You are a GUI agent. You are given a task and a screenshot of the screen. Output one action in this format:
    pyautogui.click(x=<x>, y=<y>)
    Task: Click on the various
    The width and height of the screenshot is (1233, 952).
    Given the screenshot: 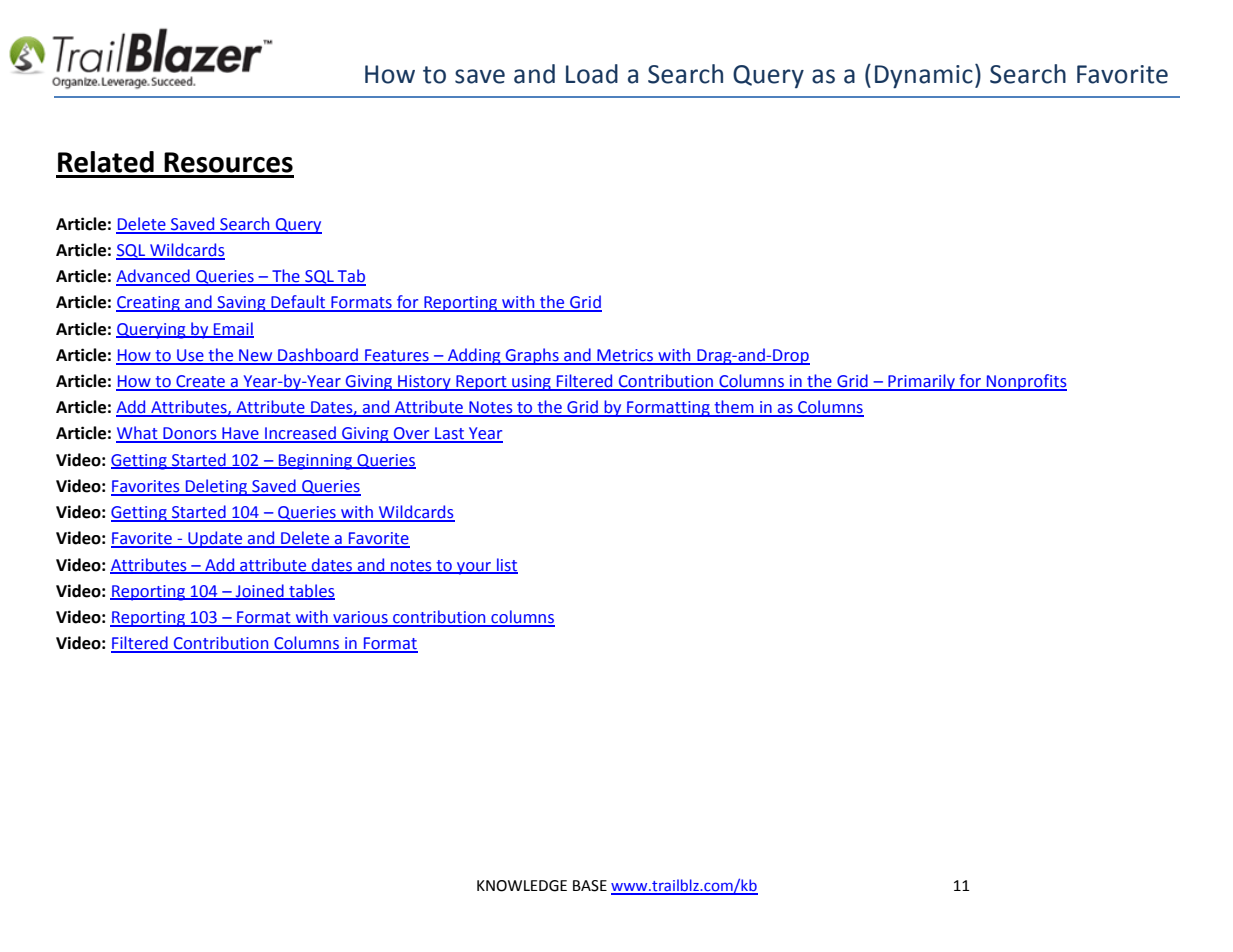 What is the action you would take?
    pyautogui.click(x=360, y=618)
